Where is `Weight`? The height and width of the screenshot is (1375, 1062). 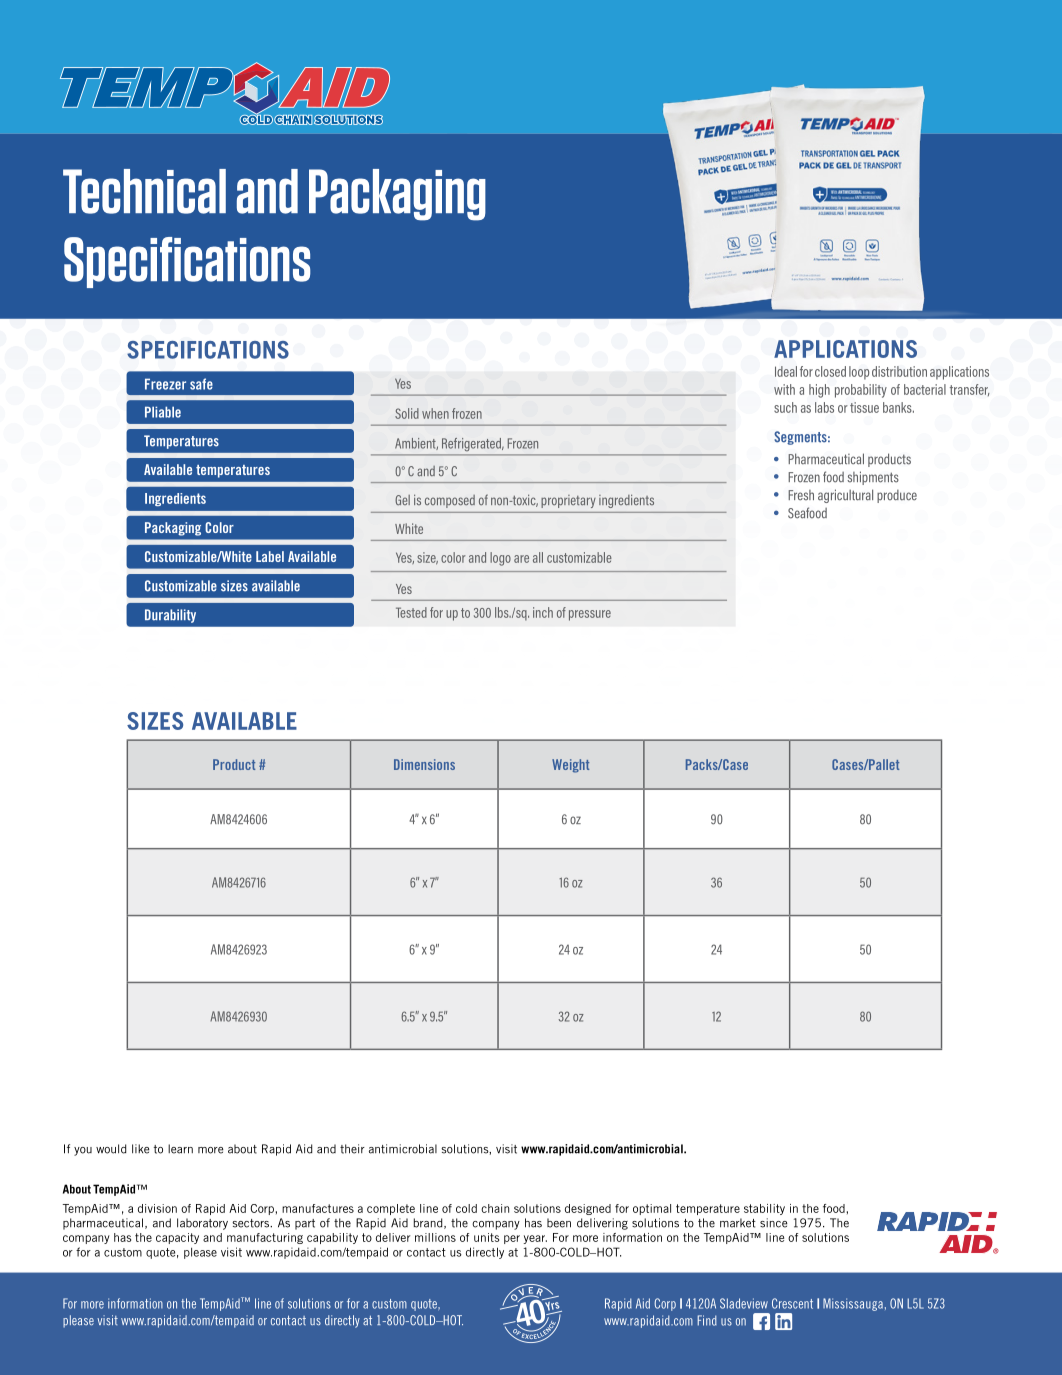
Weight is located at coordinates (570, 766).
